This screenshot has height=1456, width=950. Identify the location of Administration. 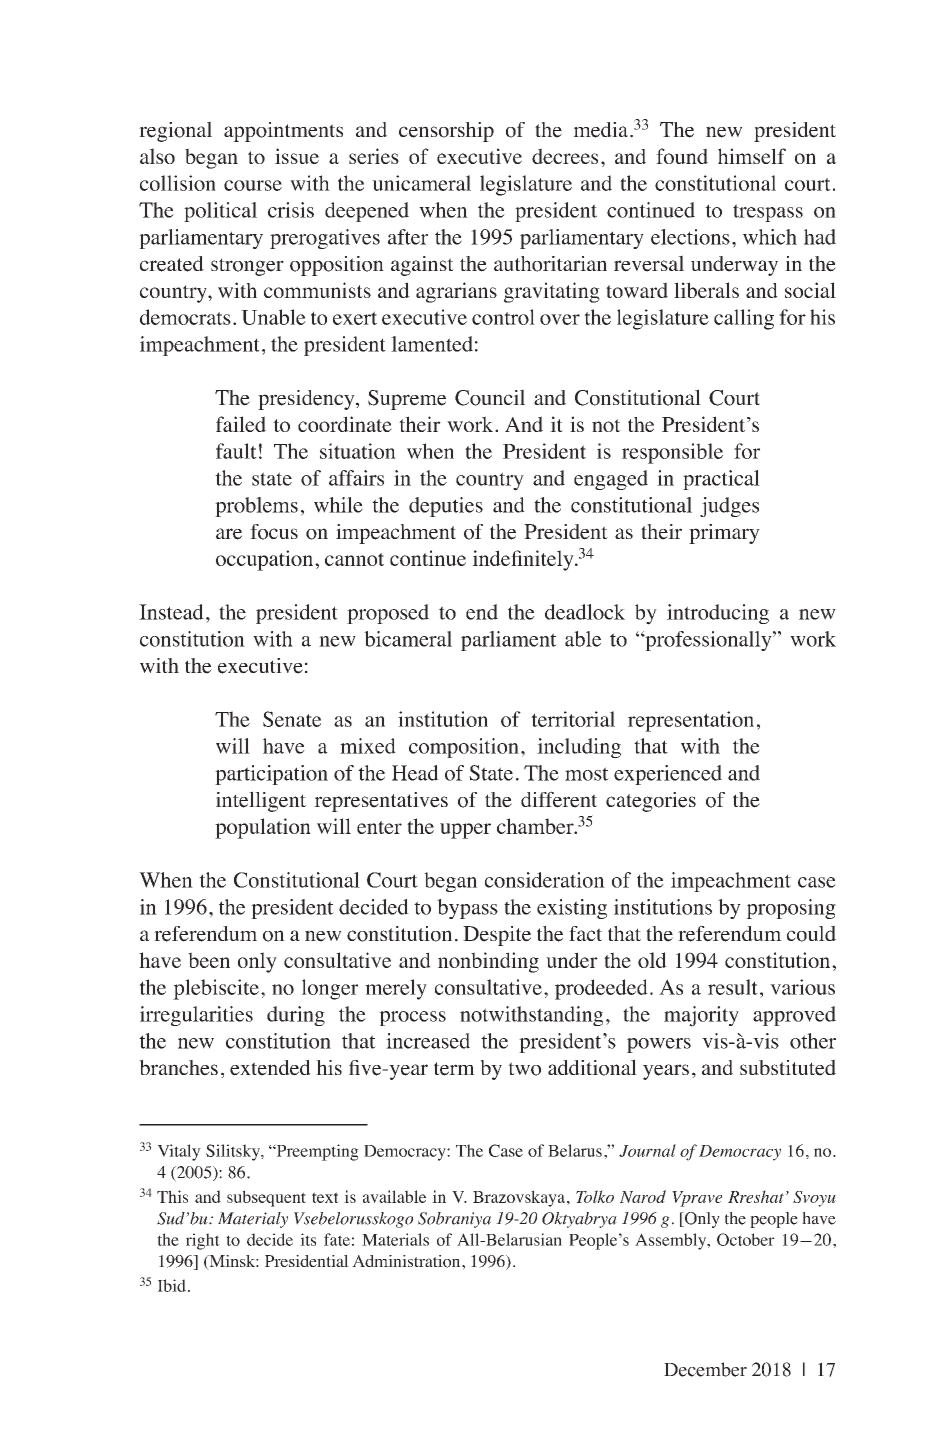
(407, 1261).
